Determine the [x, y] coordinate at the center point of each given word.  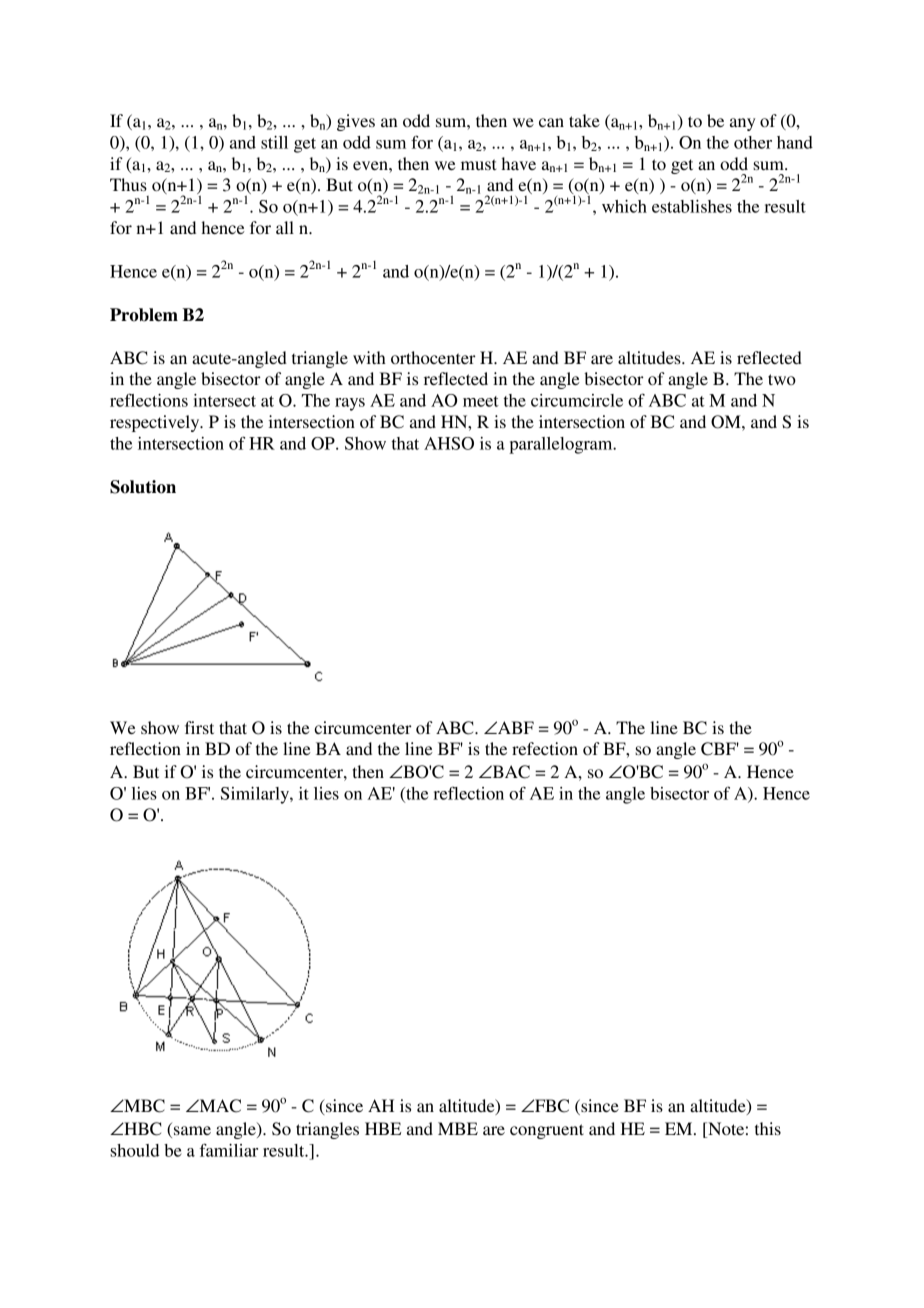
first [199, 727]
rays [350, 404]
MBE [458, 1128]
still [274, 142]
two [782, 379]
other [753, 142]
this [768, 1128]
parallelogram [562, 445]
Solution [143, 487]
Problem [144, 315]
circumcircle [577, 400]
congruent [547, 1131]
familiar [229, 1150]
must [478, 164]
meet [481, 401]
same [192, 1130]
